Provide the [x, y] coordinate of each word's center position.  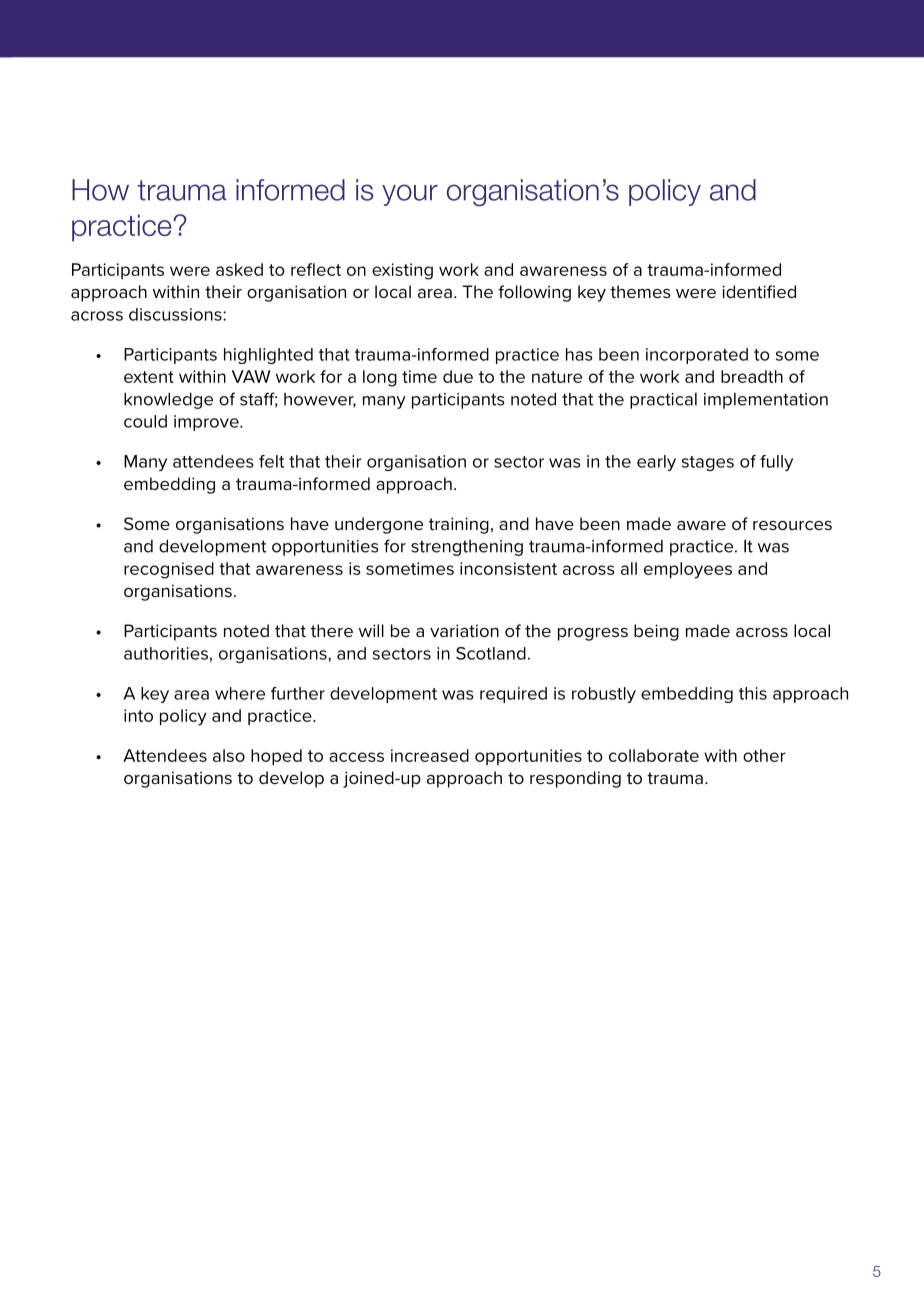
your [410, 195]
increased [430, 755]
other [764, 755]
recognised [169, 570]
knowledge [168, 401]
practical [663, 401]
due [458, 376]
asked [239, 269]
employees [688, 570]
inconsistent [508, 568]
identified [759, 291]
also [229, 755]
